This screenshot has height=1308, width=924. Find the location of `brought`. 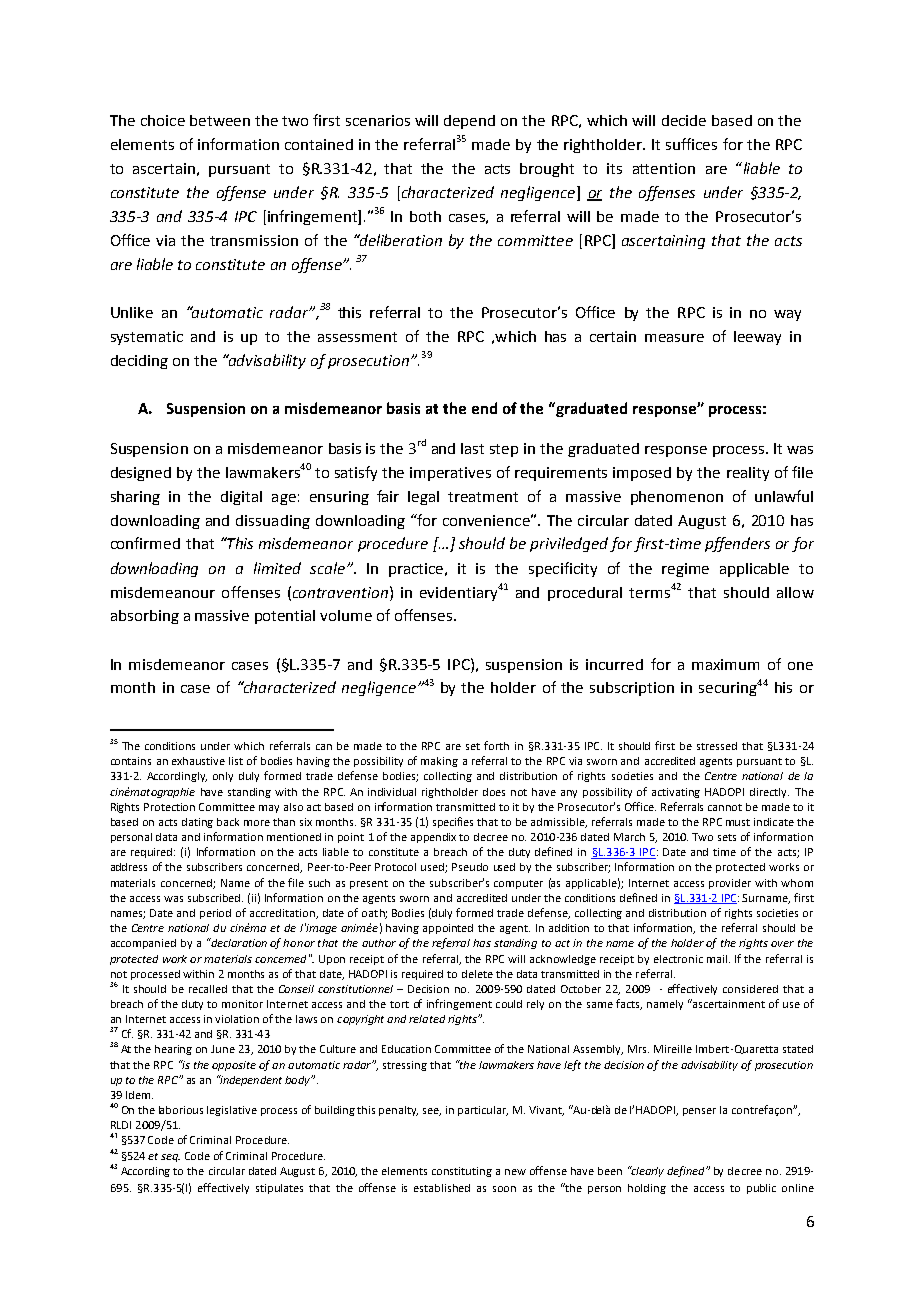

brought is located at coordinates (547, 170).
